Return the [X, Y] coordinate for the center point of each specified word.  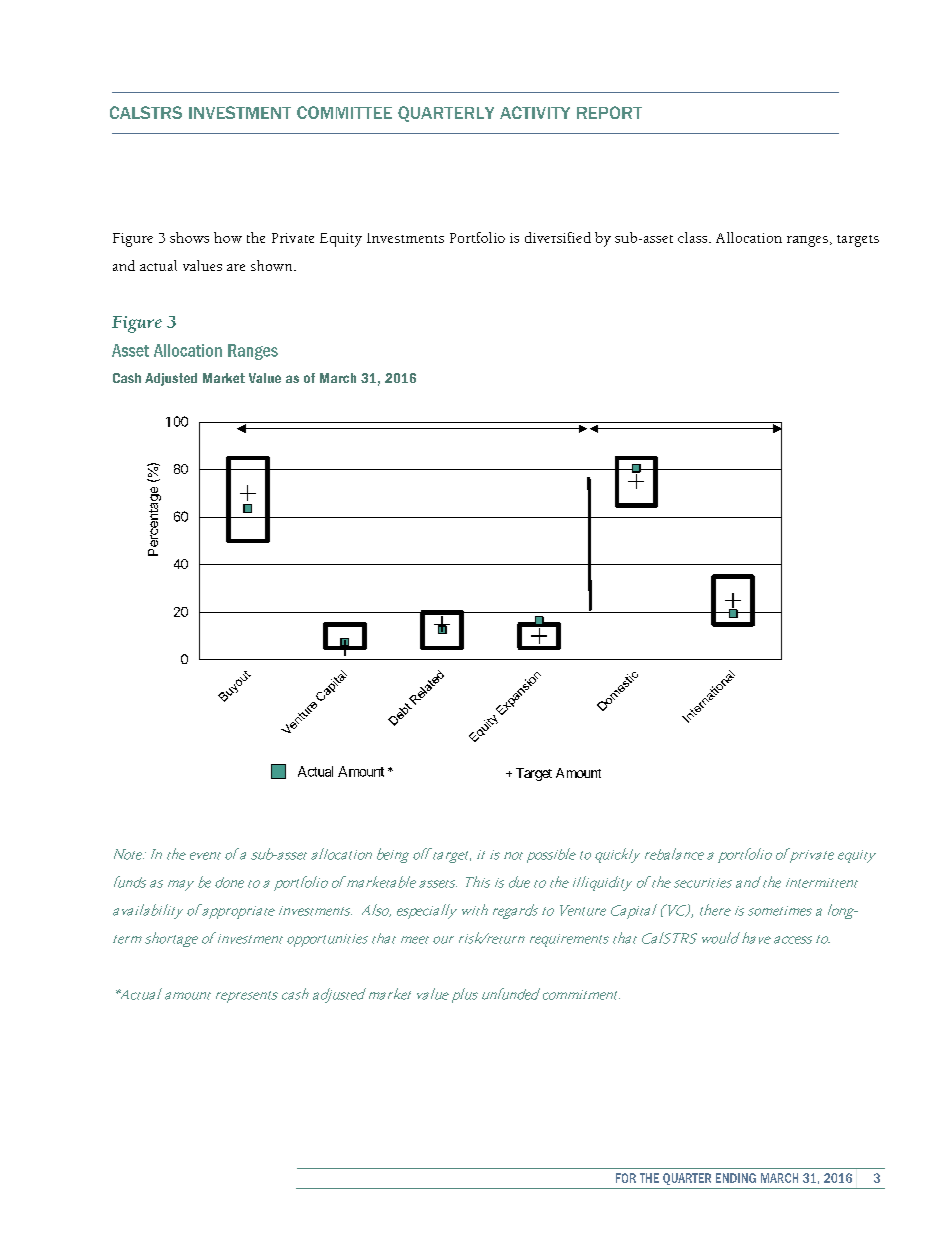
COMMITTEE [344, 112]
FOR [626, 1178]
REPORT [609, 112]
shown [273, 265]
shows [189, 237]
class [694, 237]
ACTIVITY [535, 112]
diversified [558, 237]
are [236, 267]
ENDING [736, 1178]
